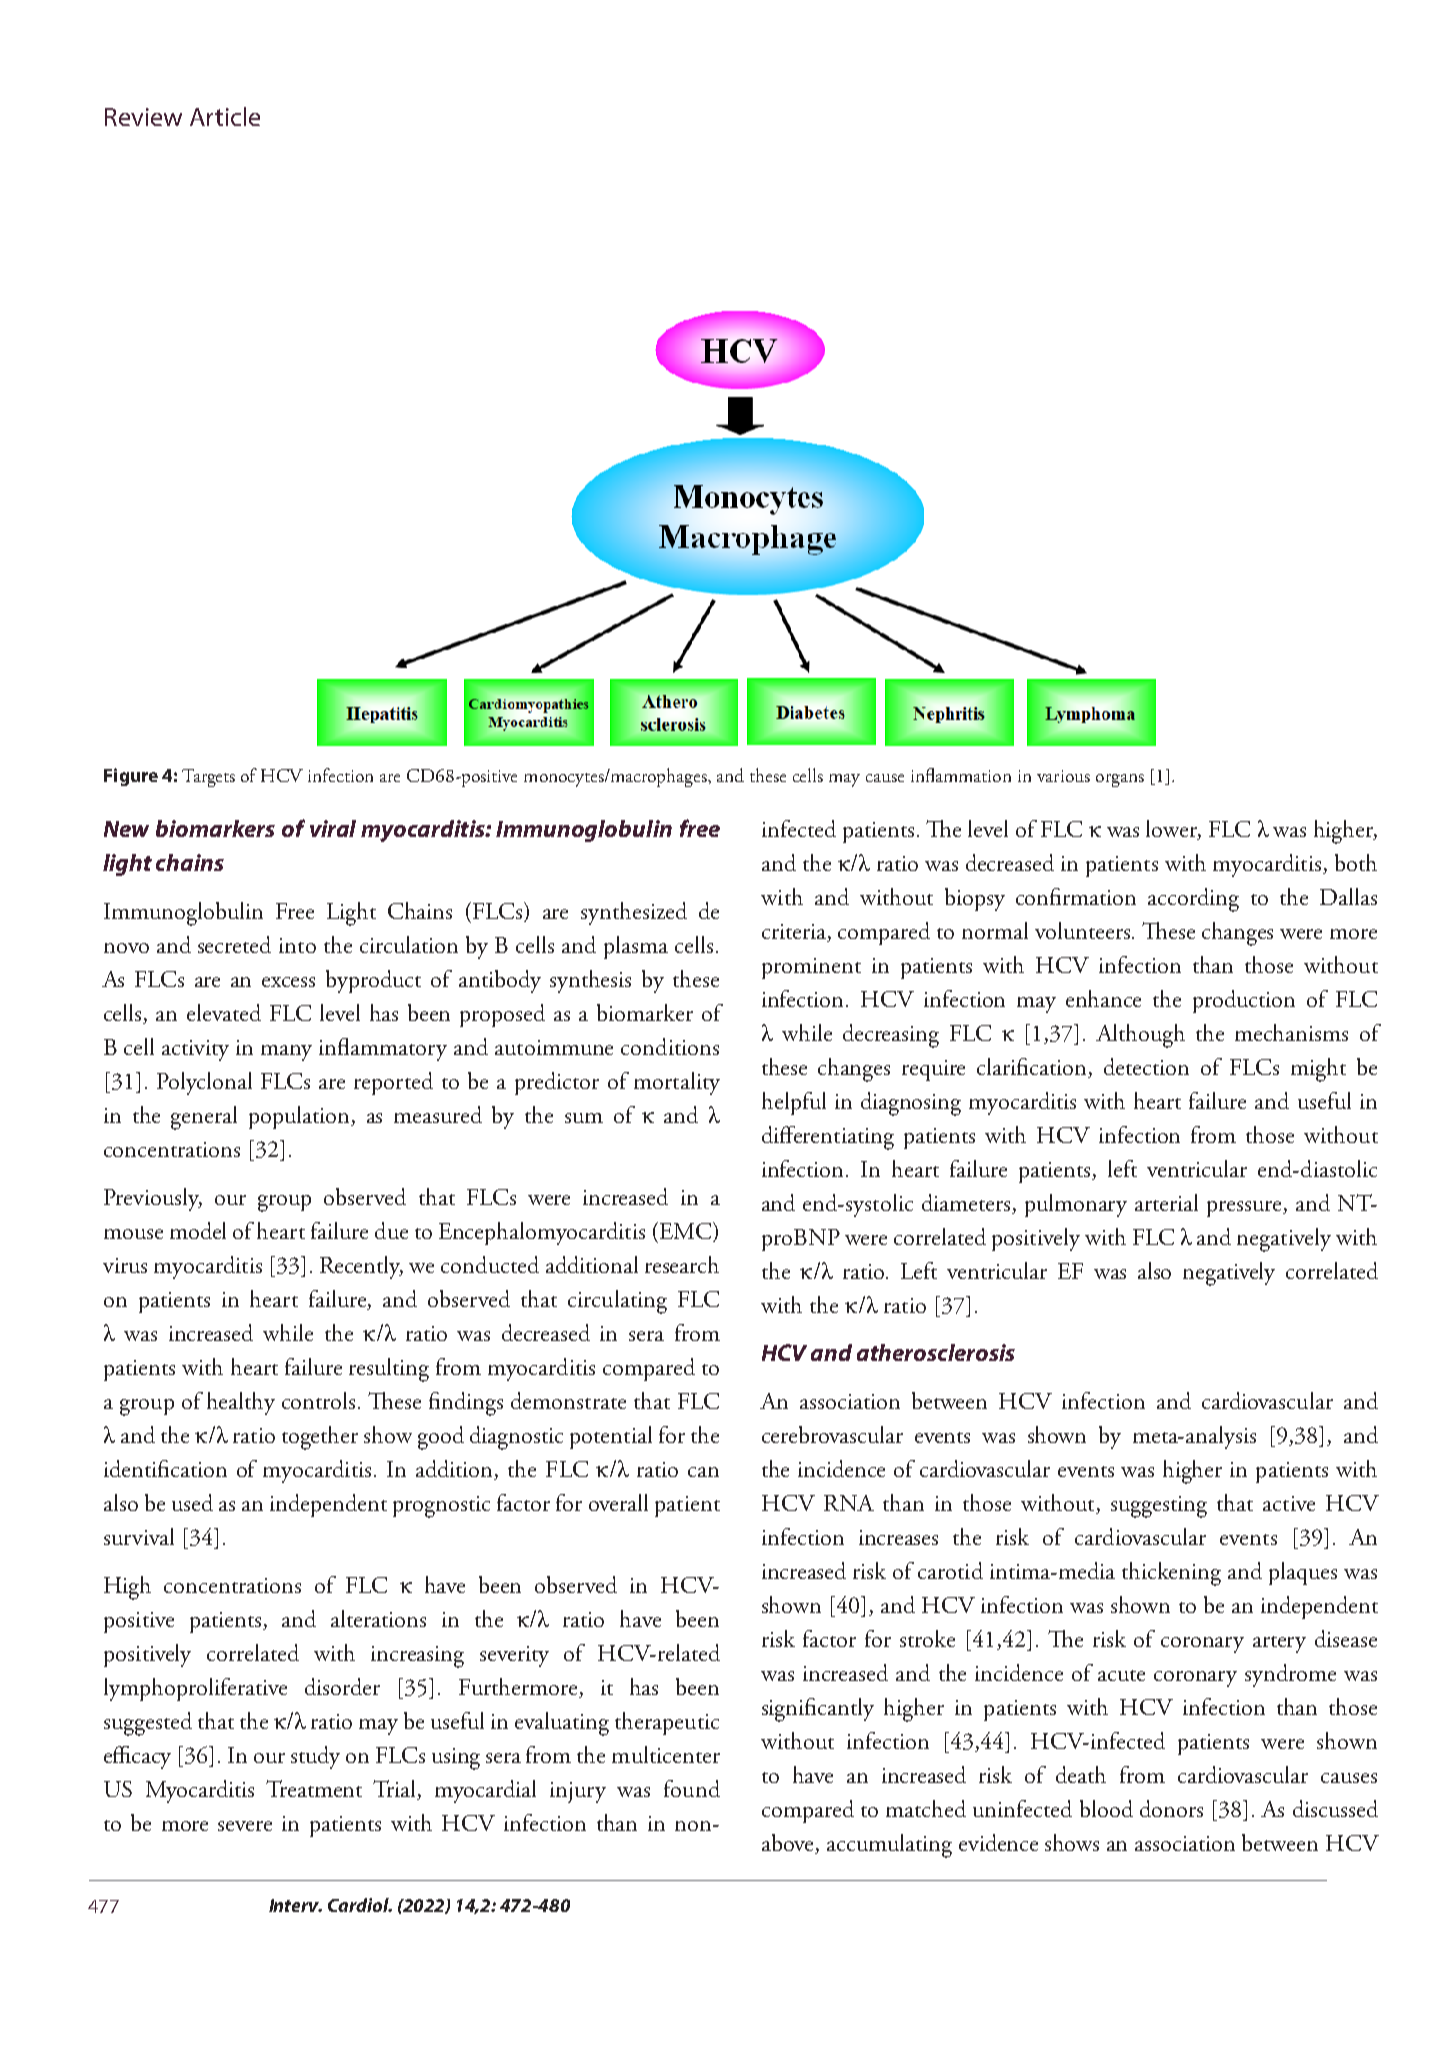 The height and width of the screenshot is (2046, 1447). I want to click on donors, so click(1171, 1808).
